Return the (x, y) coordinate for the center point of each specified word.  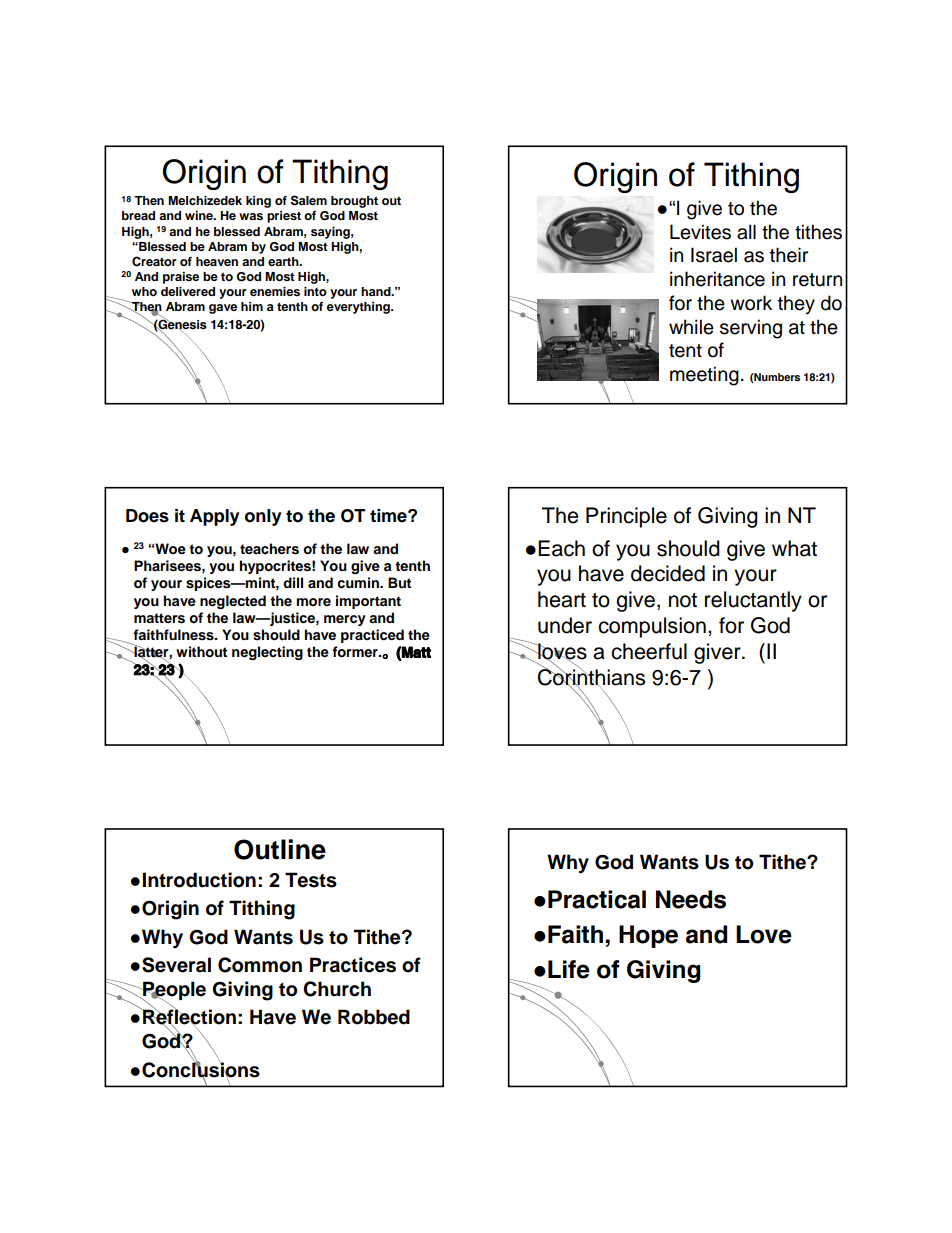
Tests (311, 880)
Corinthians (591, 677)
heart (562, 599)
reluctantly (753, 601)
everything (359, 308)
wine (200, 215)
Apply (215, 517)
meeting (704, 376)
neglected (233, 602)
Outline (280, 849)
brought (354, 202)
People (173, 992)
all (746, 232)
